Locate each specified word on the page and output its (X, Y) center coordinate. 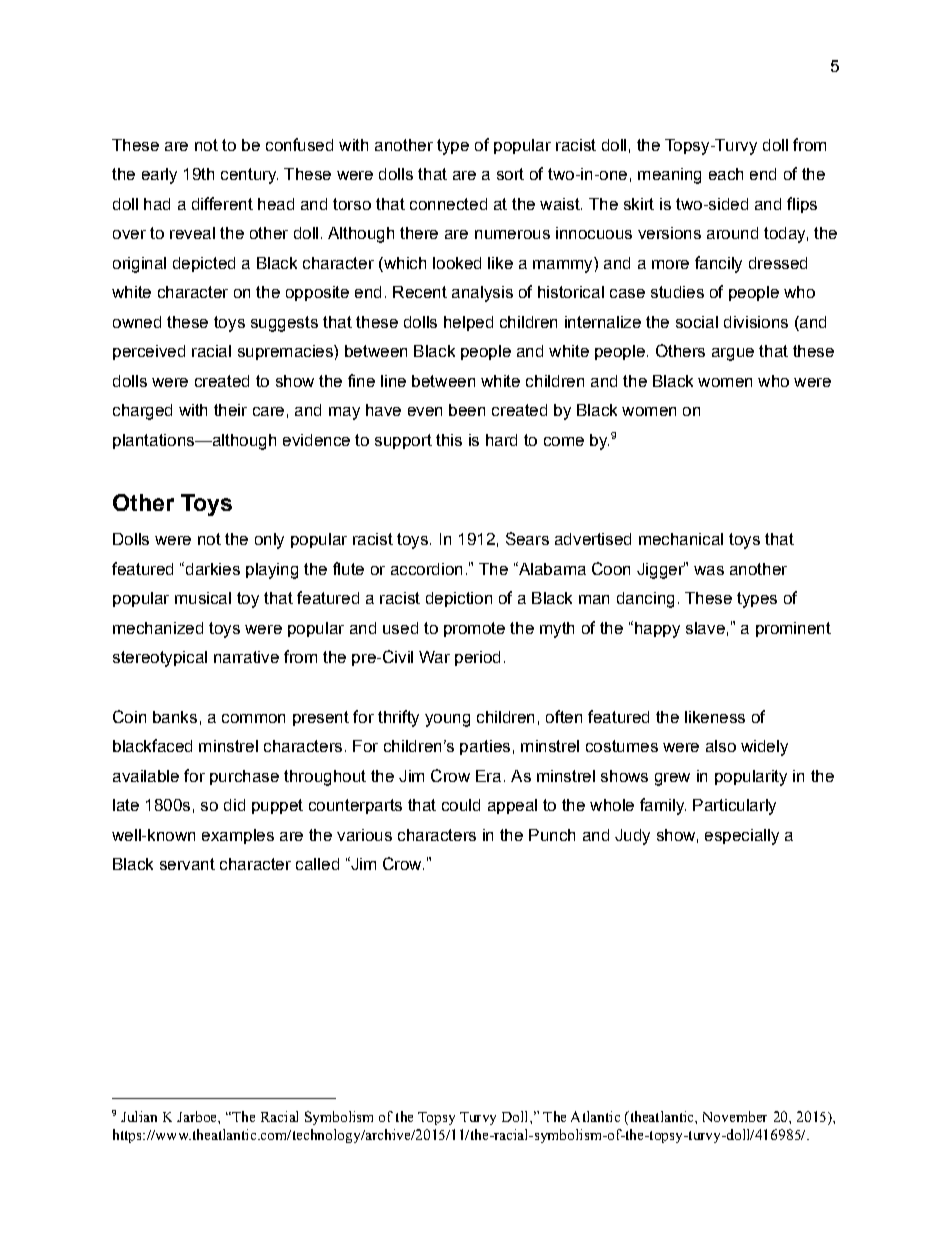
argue (733, 354)
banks (175, 717)
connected (448, 204)
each (726, 174)
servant (187, 864)
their (230, 410)
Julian (139, 1116)
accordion (426, 569)
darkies (211, 568)
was (709, 570)
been (467, 410)
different (222, 203)
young (447, 720)
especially (742, 837)
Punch (552, 835)
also (721, 746)
